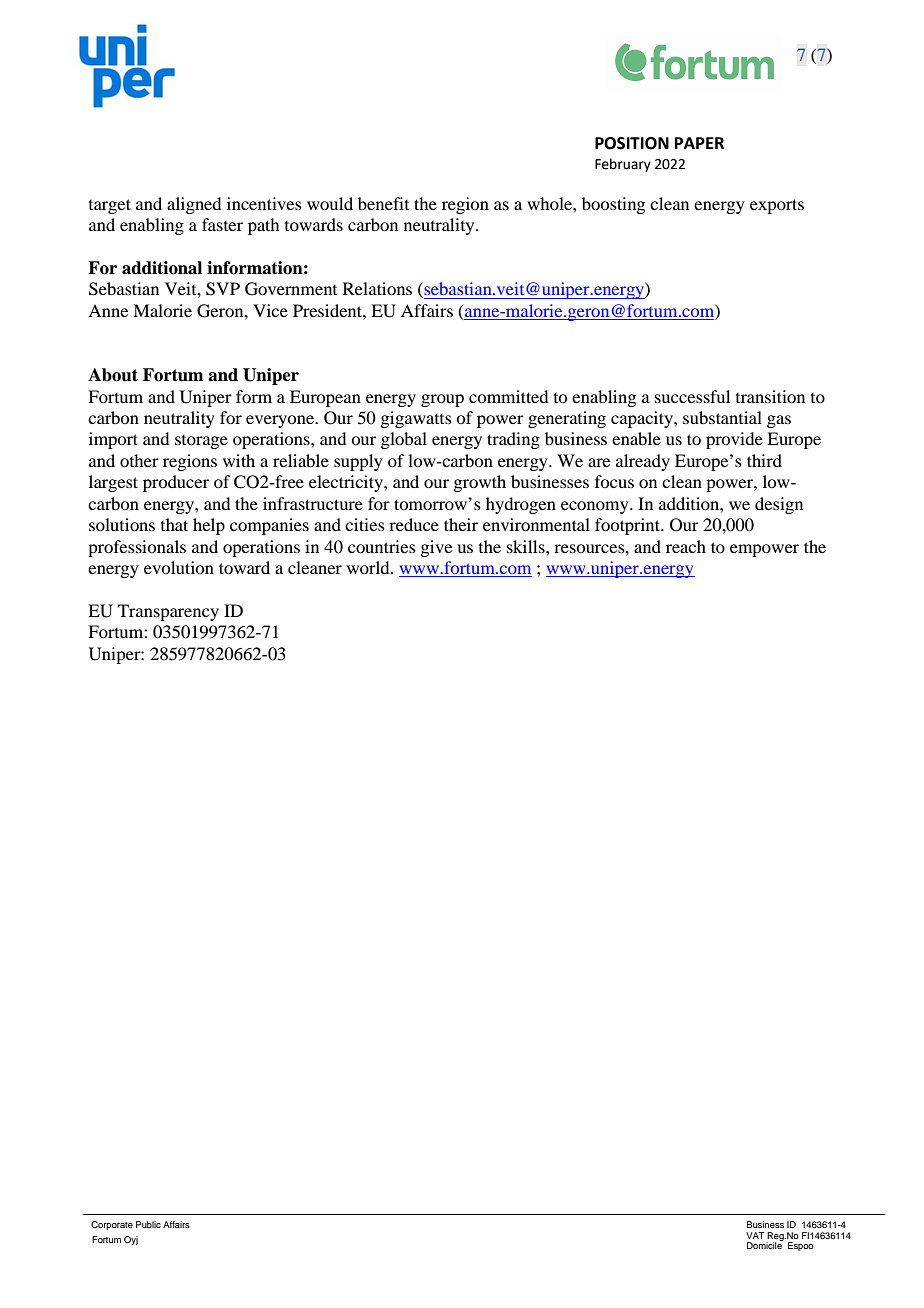 The height and width of the screenshot is (1308, 924). I want to click on PAPER, so click(699, 143).
